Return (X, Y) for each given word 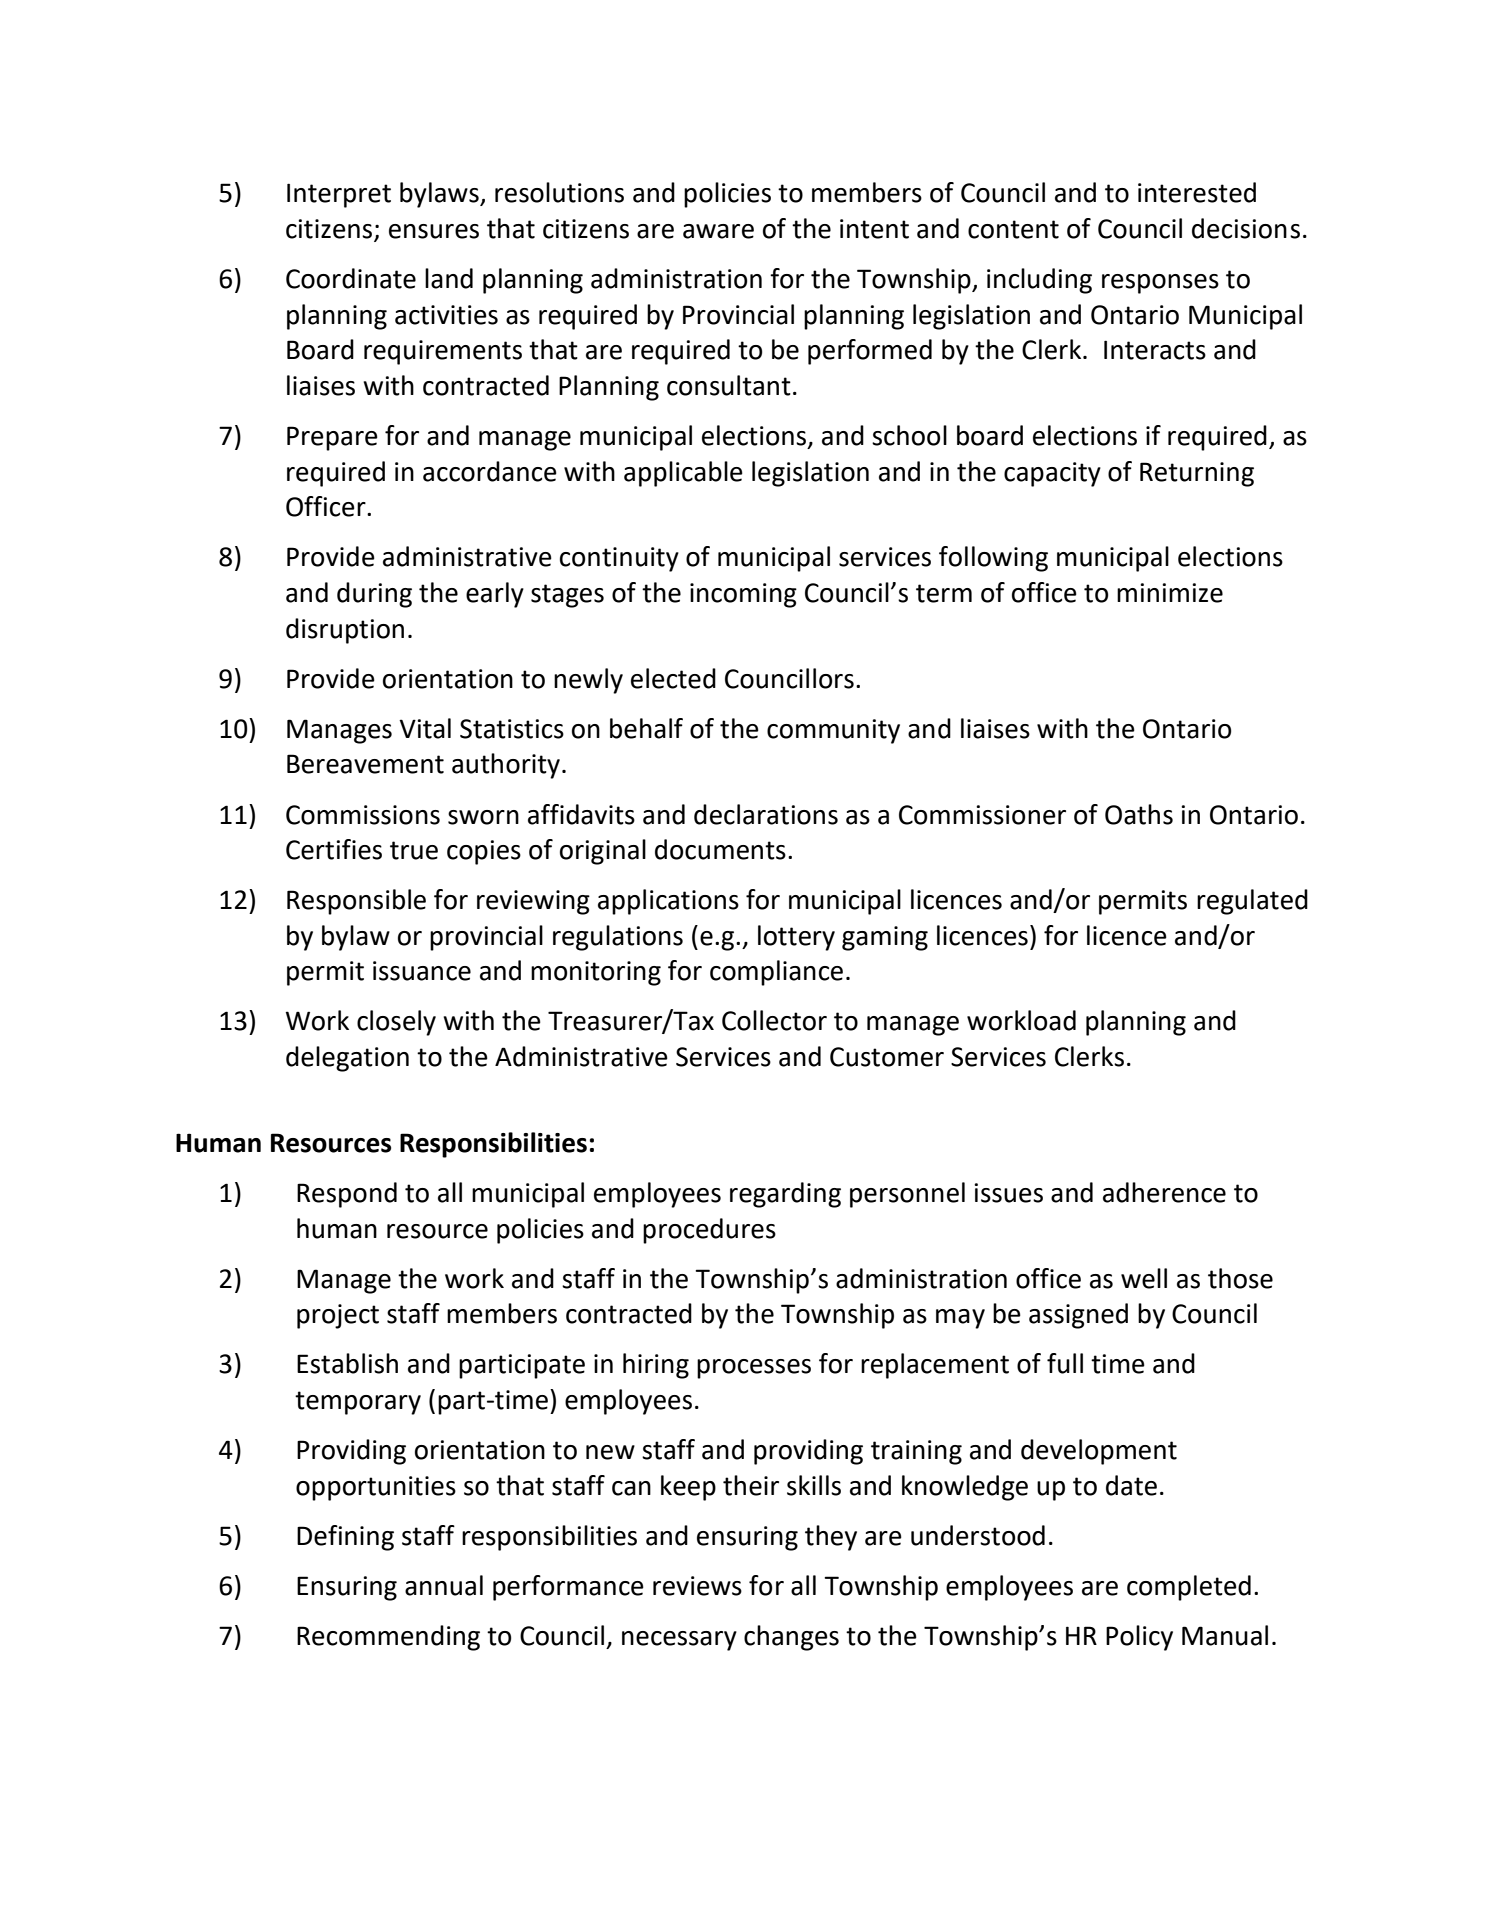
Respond (347, 1195)
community (833, 731)
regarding (785, 1195)
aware (718, 231)
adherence (1164, 1192)
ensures (434, 231)
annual (444, 1585)
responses (1160, 284)
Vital (425, 728)
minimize (1170, 593)
